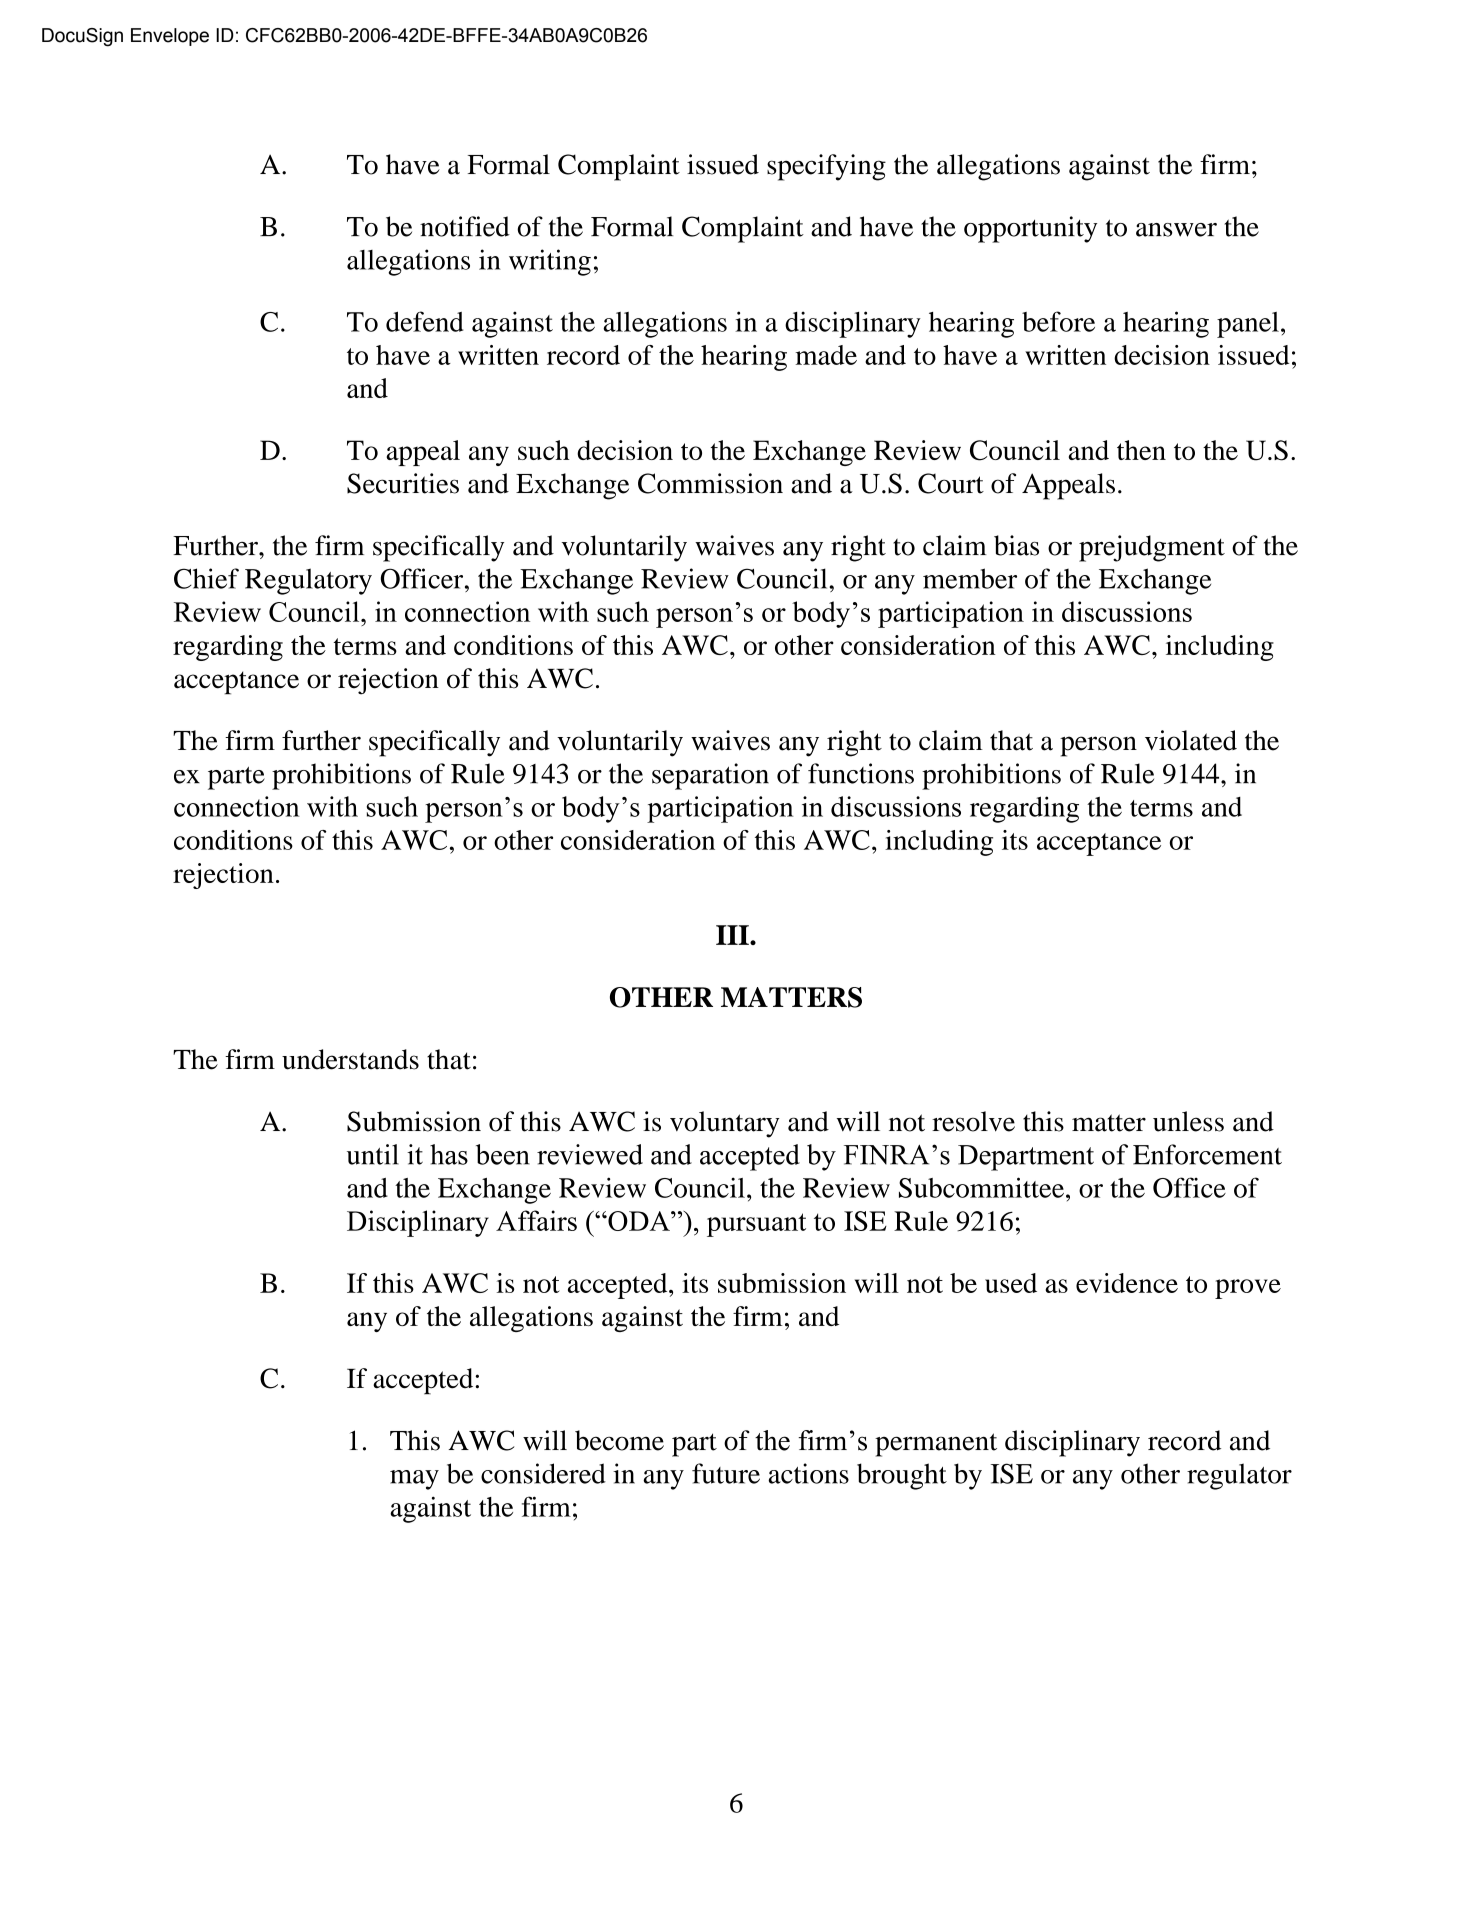  What do you see at coordinates (1188, 1121) in the image?
I see `unless` at bounding box center [1188, 1121].
